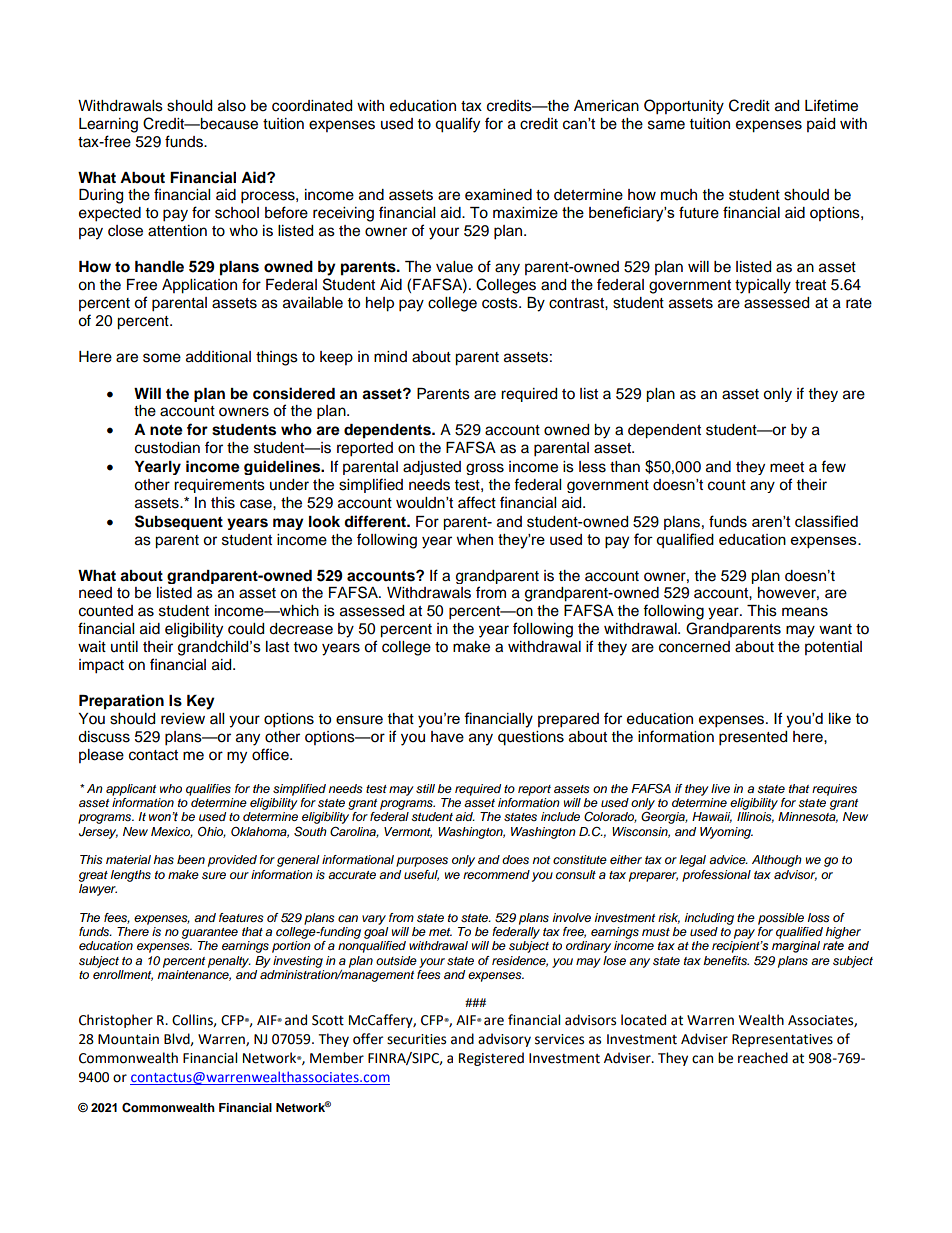 This page has width=952, height=1233. I want to click on Registered, so click(491, 1059).
